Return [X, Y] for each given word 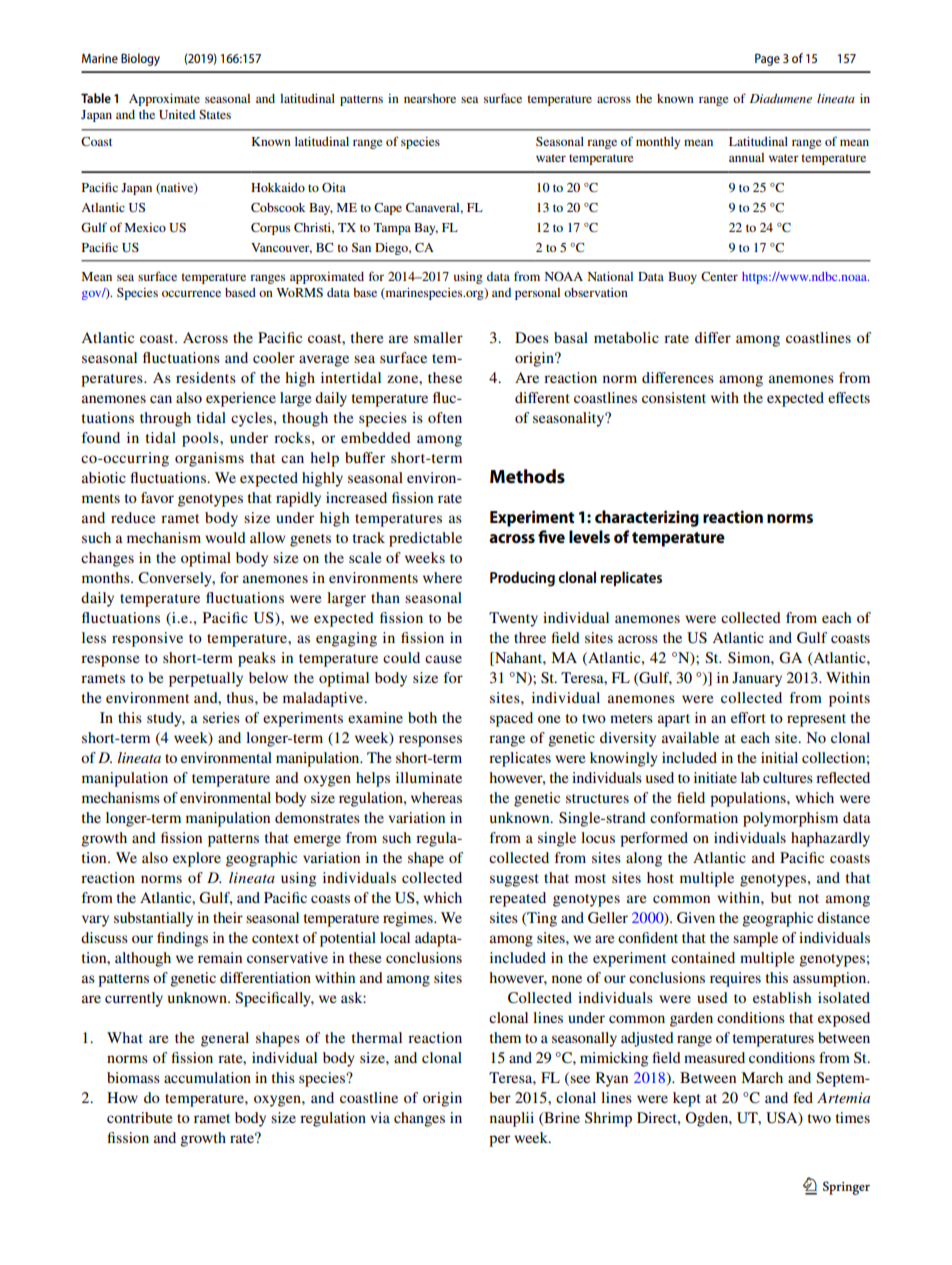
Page [767, 59]
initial [779, 757]
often [445, 417]
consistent [674, 397]
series [221, 717]
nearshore [430, 98]
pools [201, 439]
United [177, 115]
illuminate [429, 777]
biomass [133, 1077]
